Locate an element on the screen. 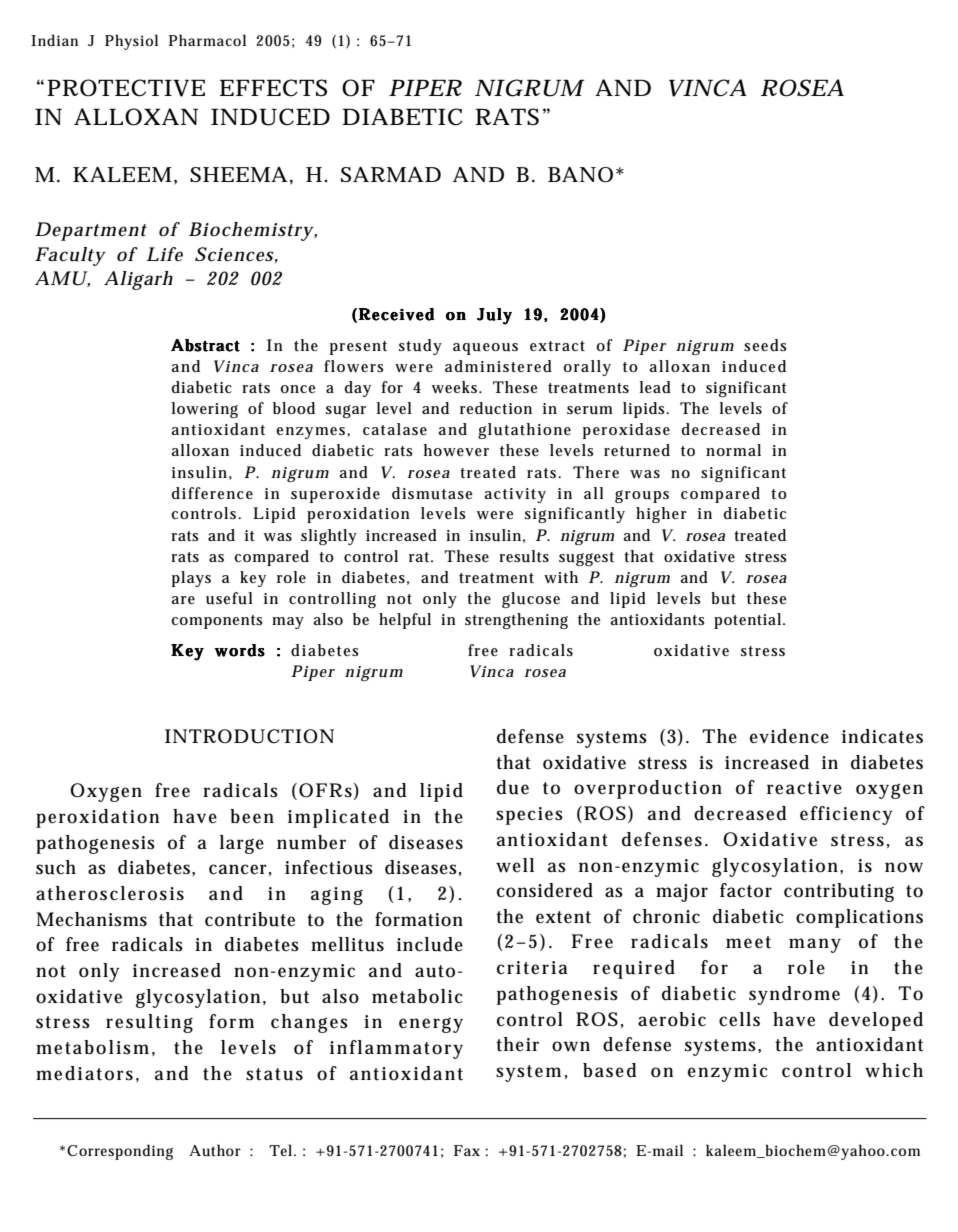 This screenshot has width=958, height=1232. glucose is located at coordinates (531, 600).
